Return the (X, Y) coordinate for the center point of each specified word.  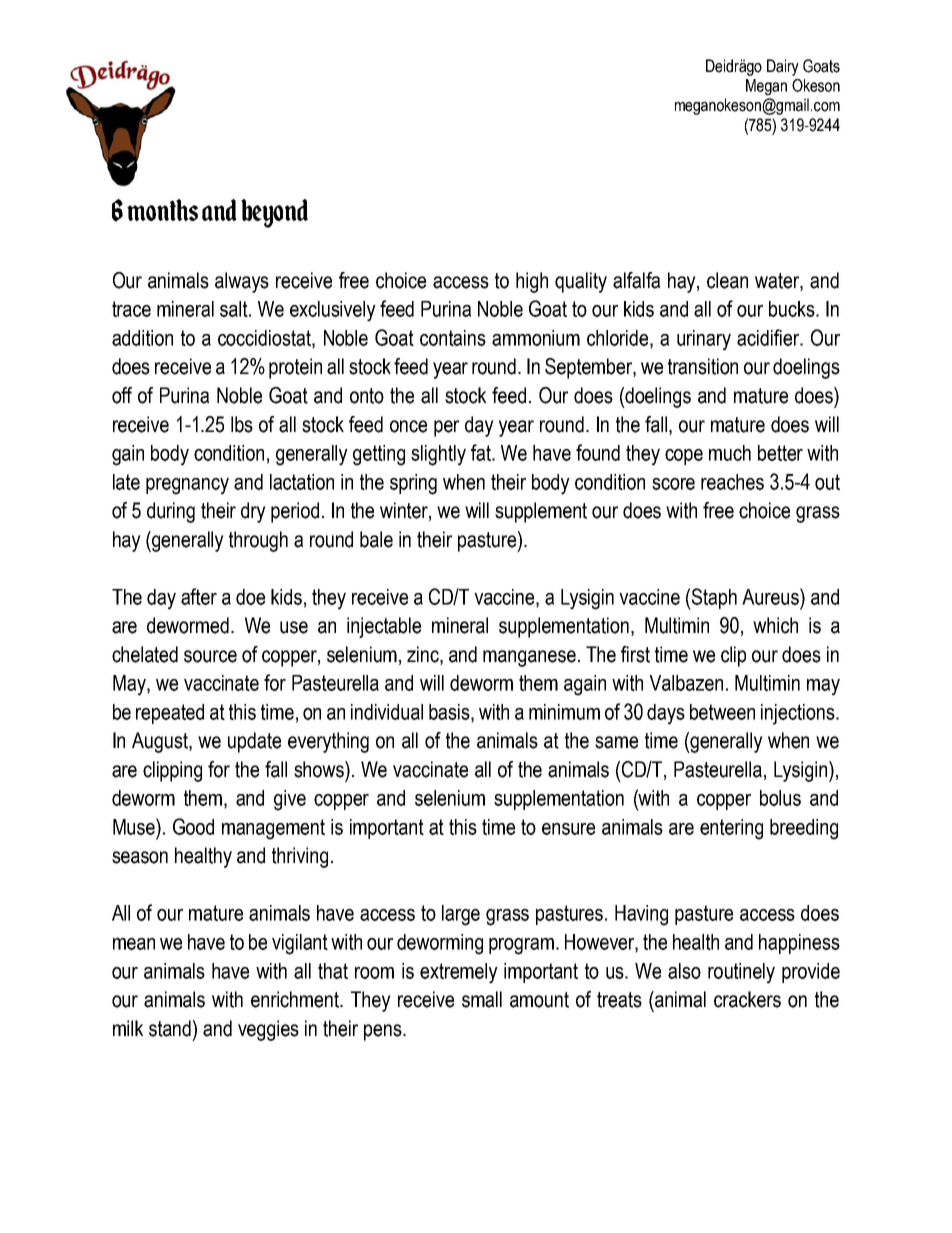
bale (376, 539)
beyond (274, 213)
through (258, 541)
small (482, 999)
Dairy (783, 67)
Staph (713, 599)
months (162, 210)
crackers (747, 999)
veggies (268, 1030)
